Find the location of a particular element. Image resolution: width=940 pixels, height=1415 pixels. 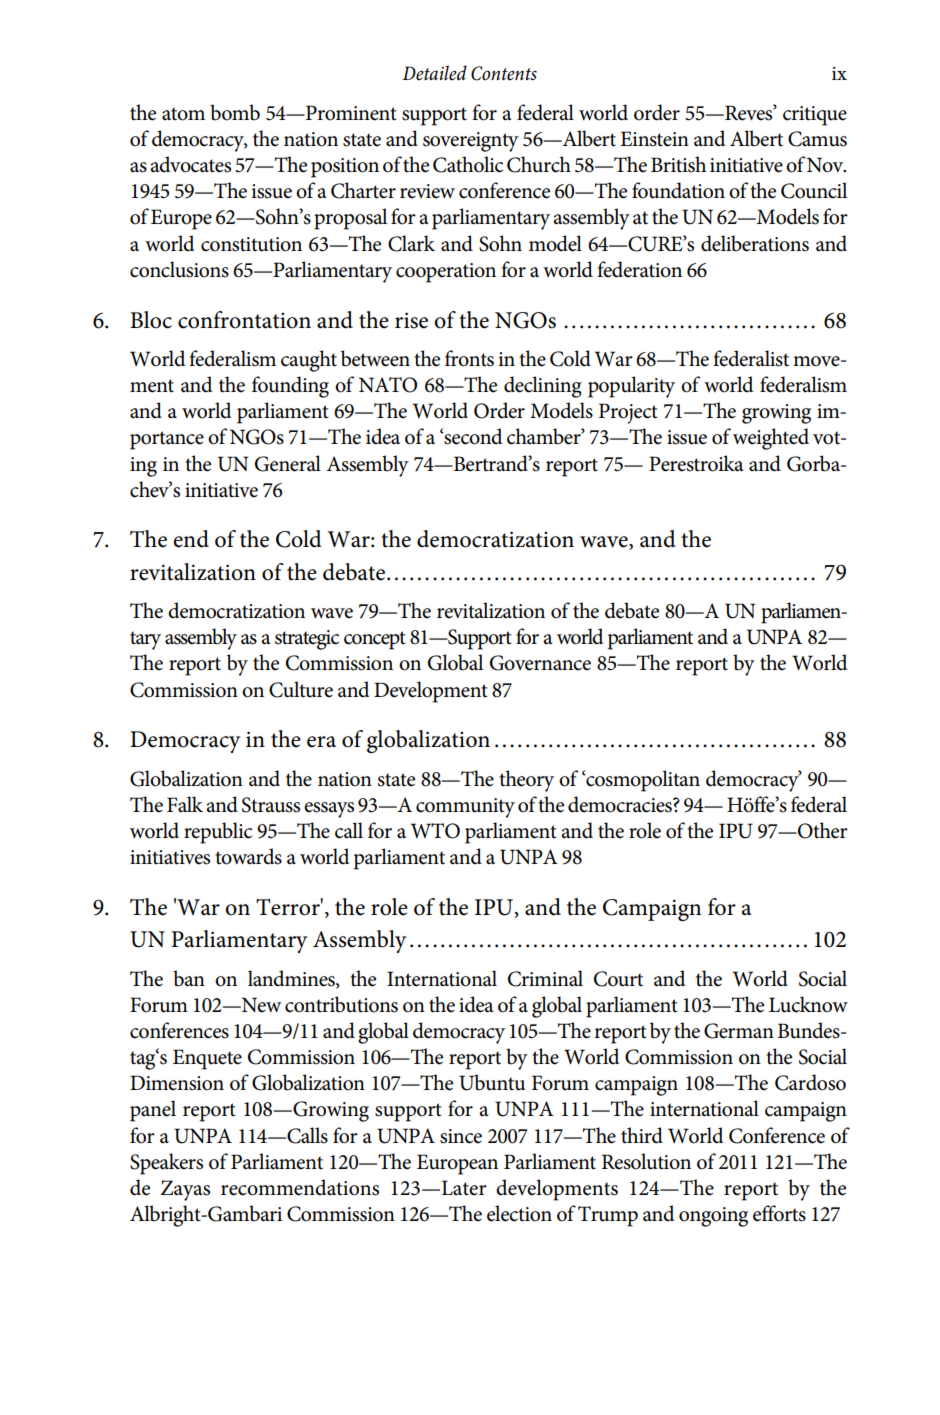

towards is located at coordinates (248, 856).
